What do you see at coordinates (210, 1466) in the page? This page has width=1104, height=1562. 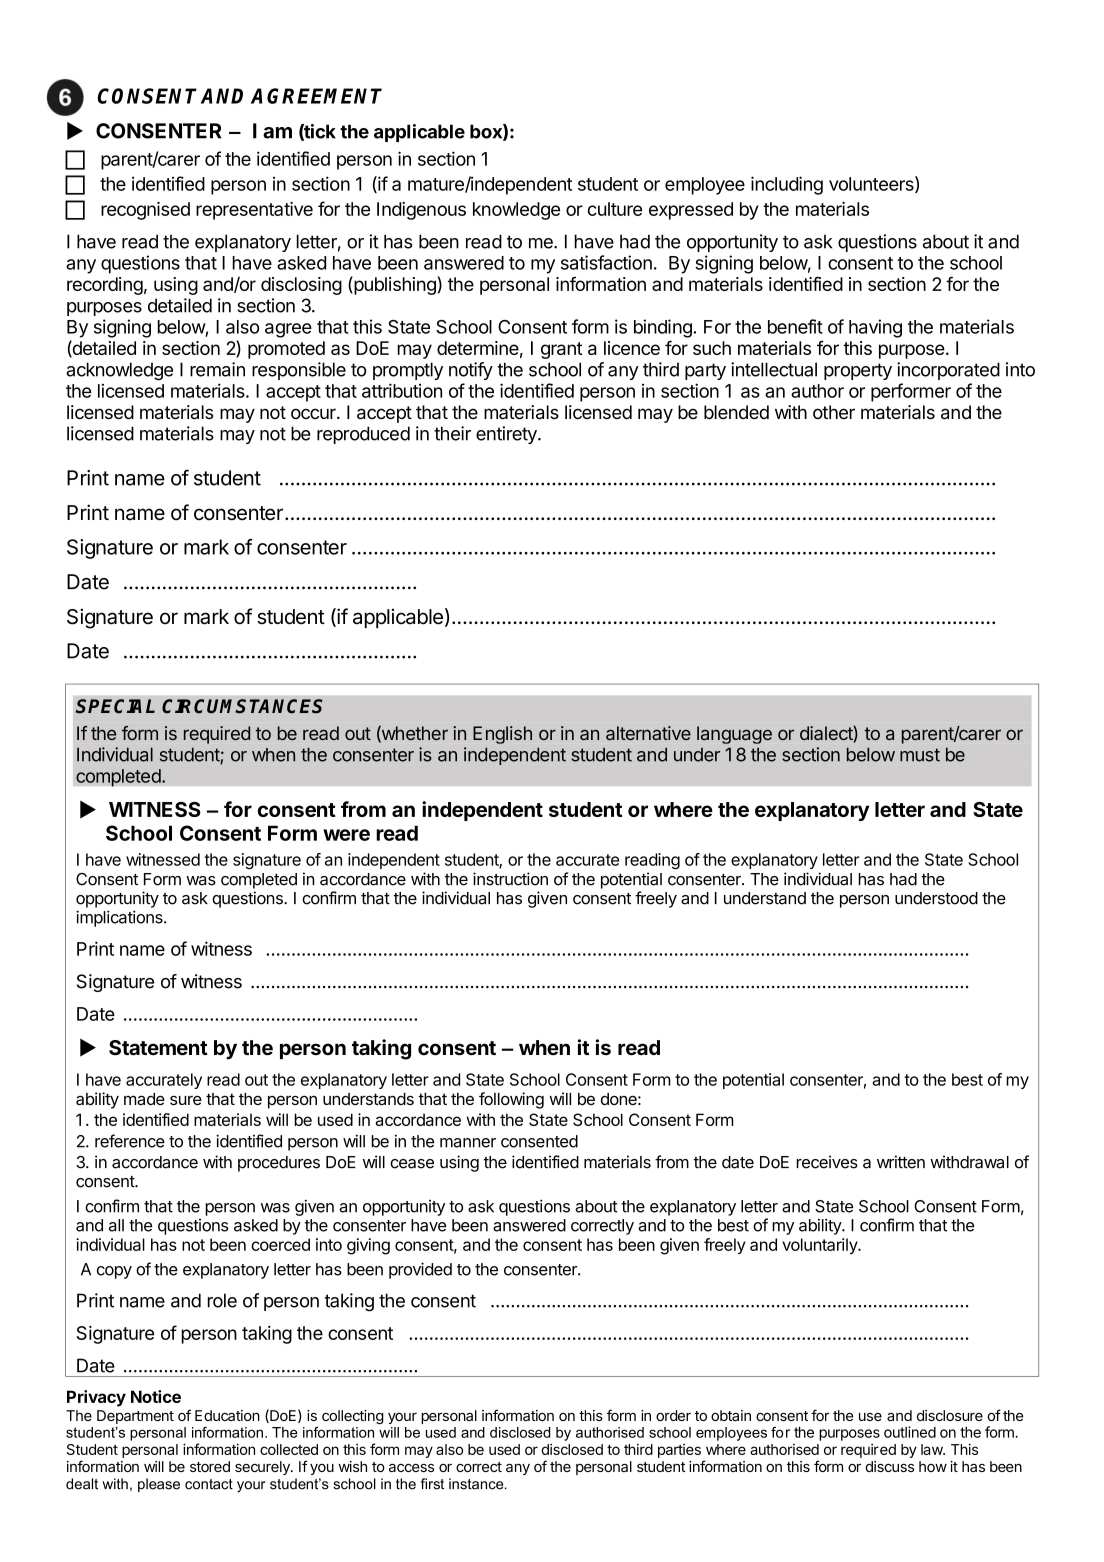 I see `stored` at bounding box center [210, 1466].
